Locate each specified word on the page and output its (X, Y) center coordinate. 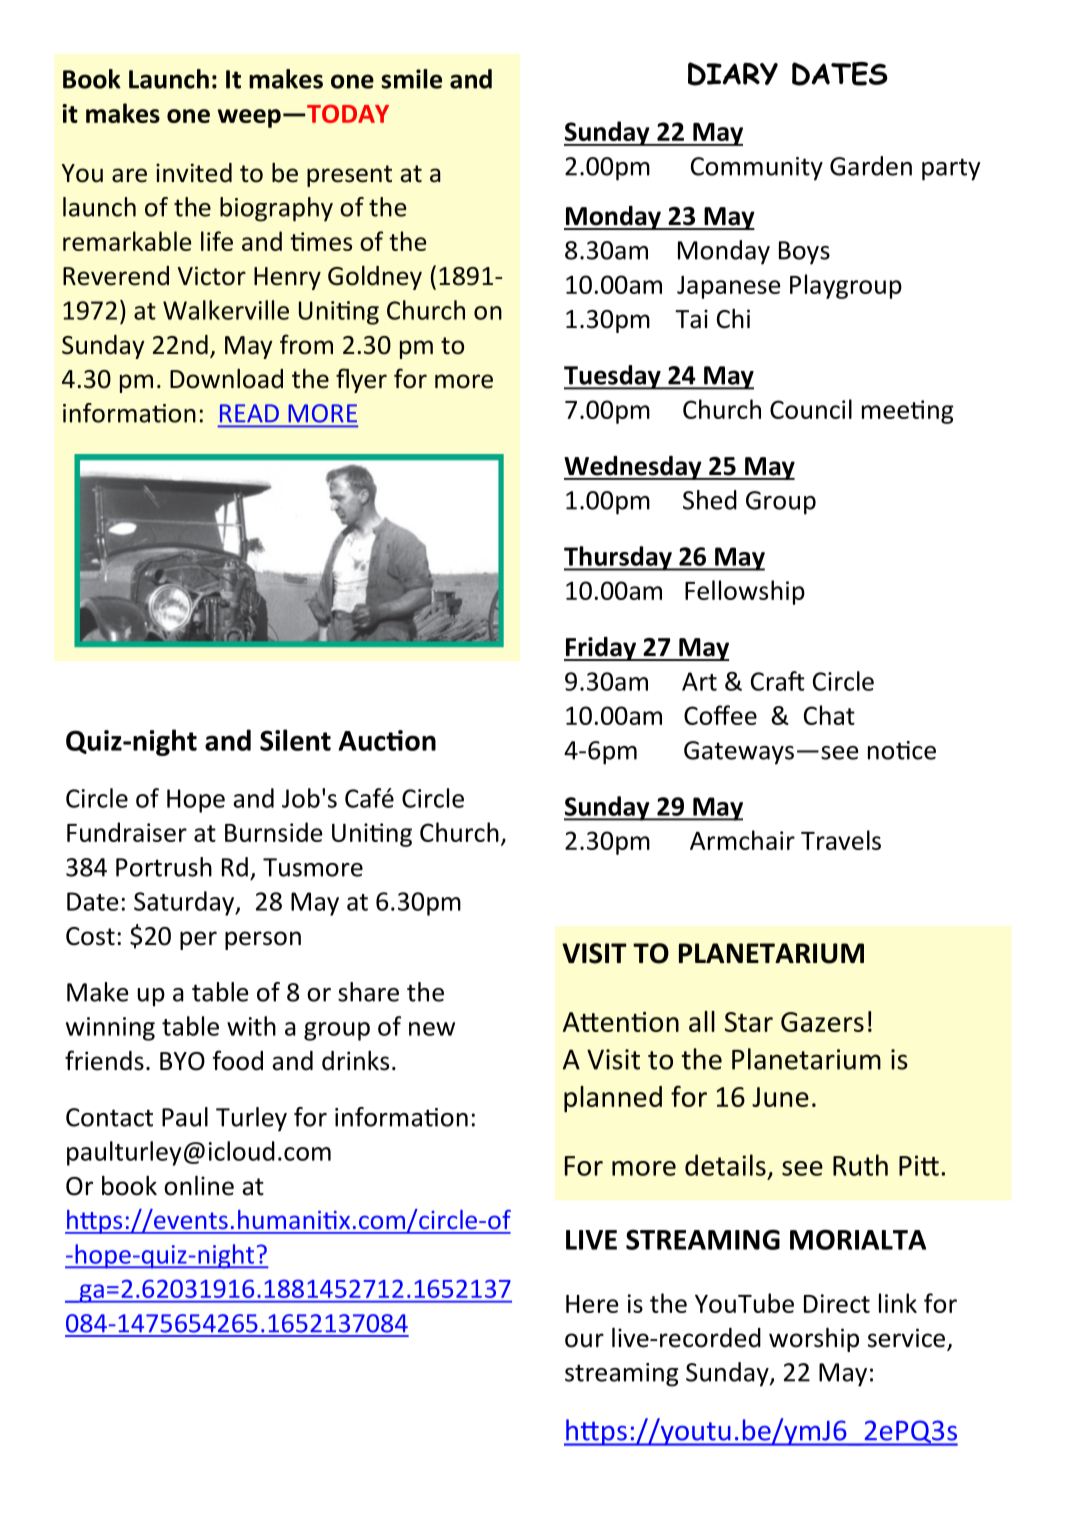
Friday (601, 649)
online (199, 1185)
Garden (871, 166)
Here (592, 1304)
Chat (829, 715)
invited (194, 173)
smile (411, 79)
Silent (295, 740)
